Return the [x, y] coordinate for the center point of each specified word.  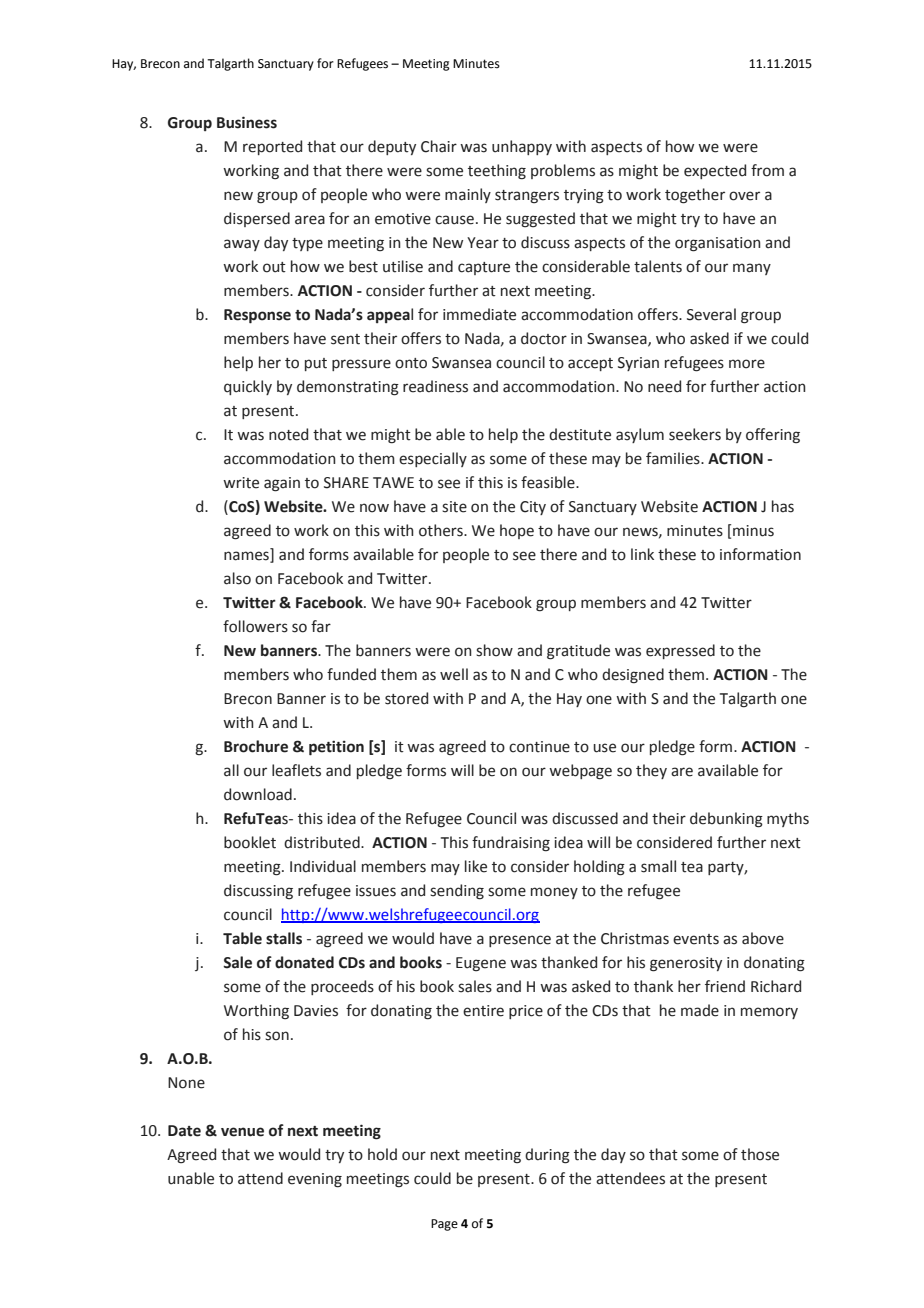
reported [272, 147]
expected [715, 171]
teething [497, 172]
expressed [680, 651]
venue [242, 1132]
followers [255, 626]
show [494, 650]
